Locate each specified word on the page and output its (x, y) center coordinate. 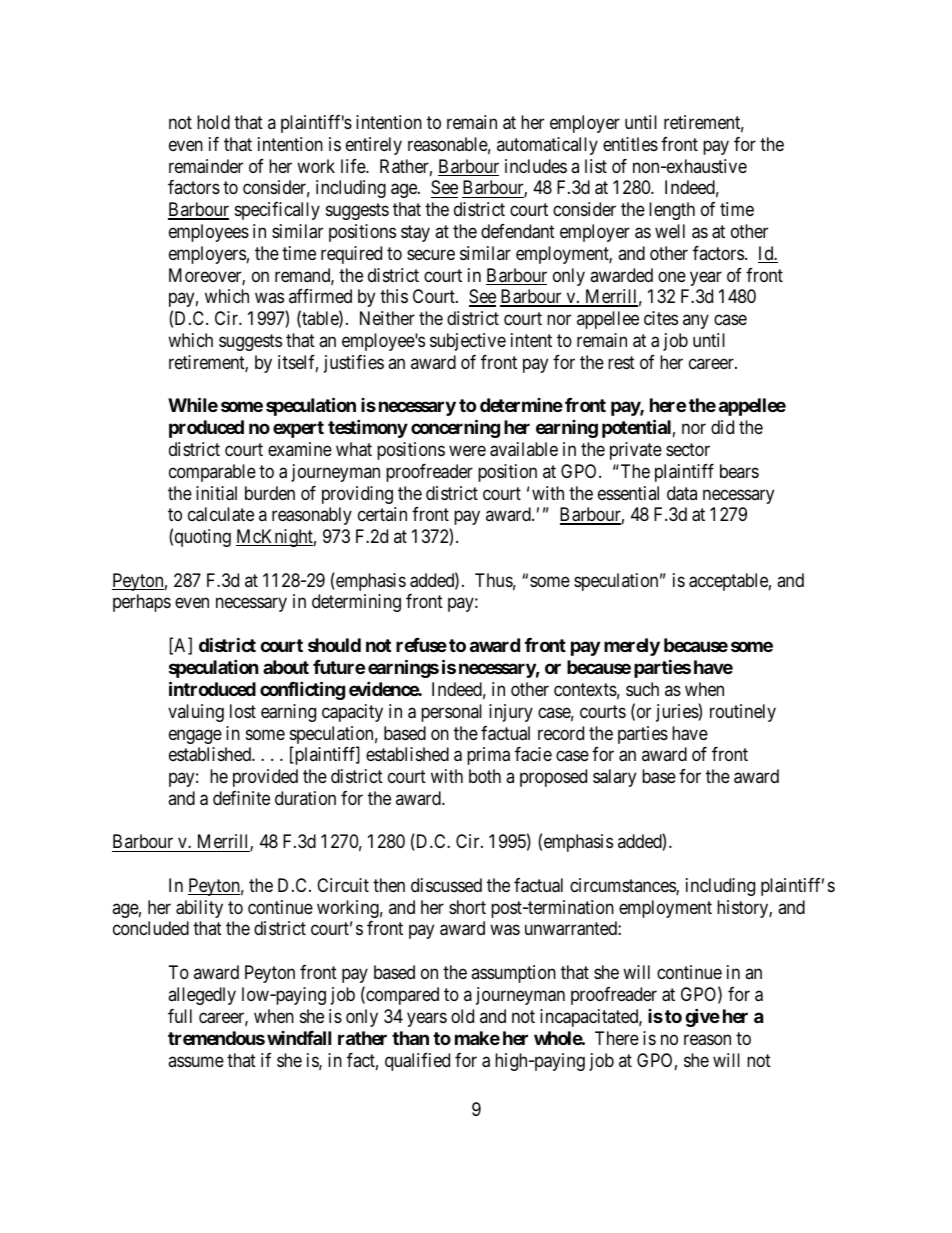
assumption (513, 974)
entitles (630, 144)
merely (632, 647)
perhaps (142, 603)
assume (196, 1061)
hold (213, 122)
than (410, 1038)
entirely (374, 146)
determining (356, 603)
